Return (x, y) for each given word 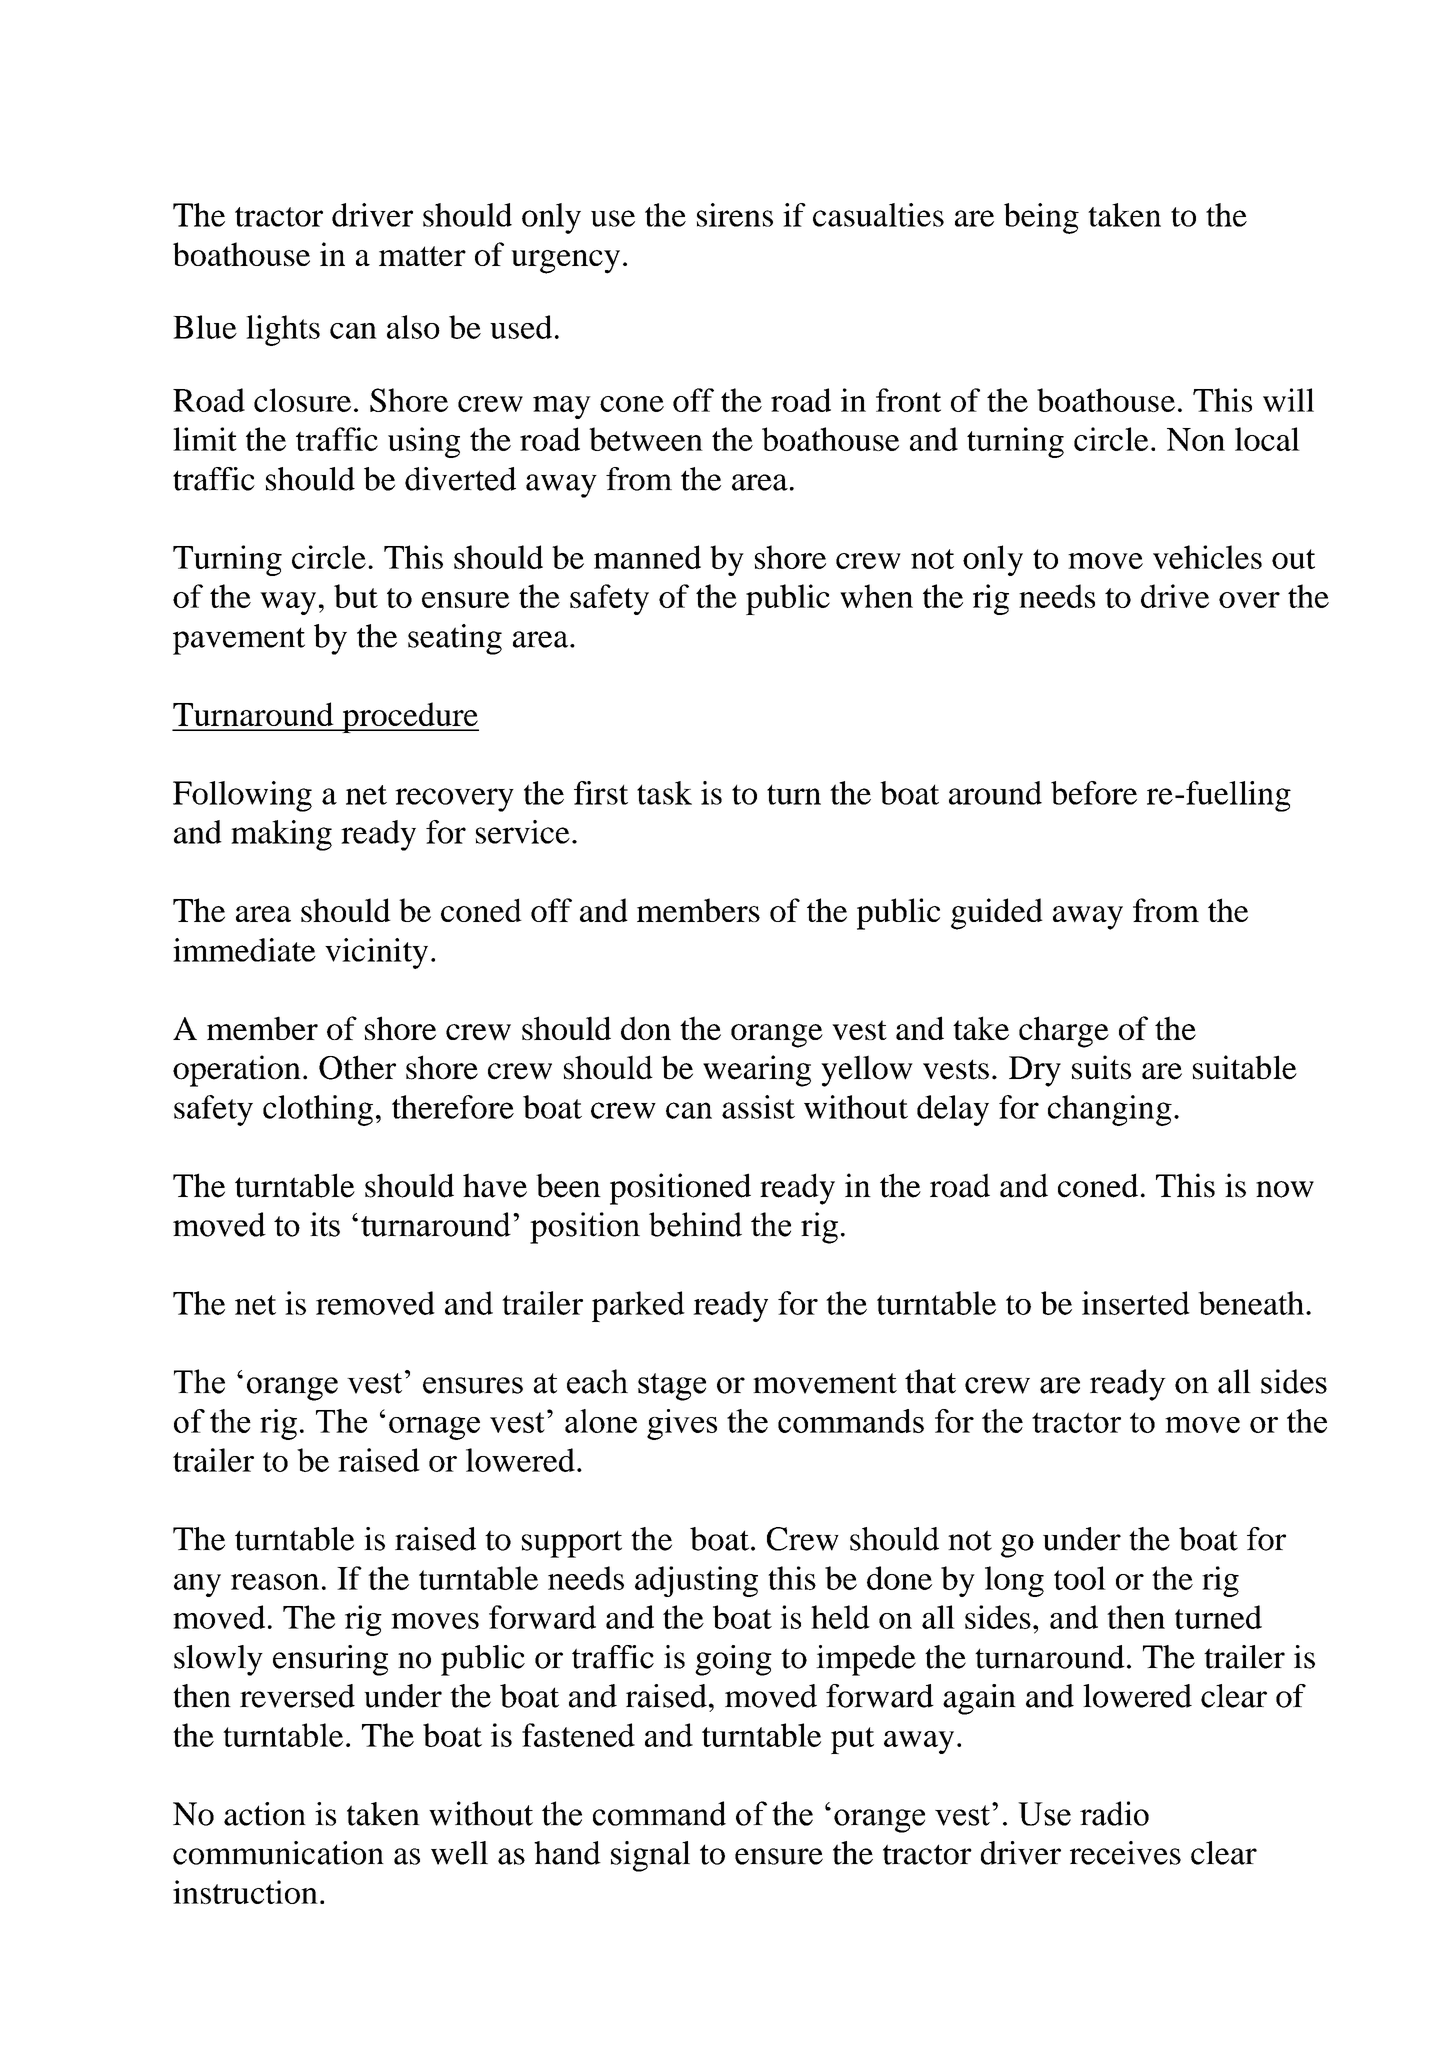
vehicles (1207, 557)
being (1041, 218)
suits (1101, 1067)
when (876, 596)
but (356, 596)
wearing (757, 1071)
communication (278, 1853)
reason (275, 1582)
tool (1080, 1578)
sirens (735, 215)
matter (422, 256)
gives (682, 1424)
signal (650, 1856)
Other (357, 1067)
